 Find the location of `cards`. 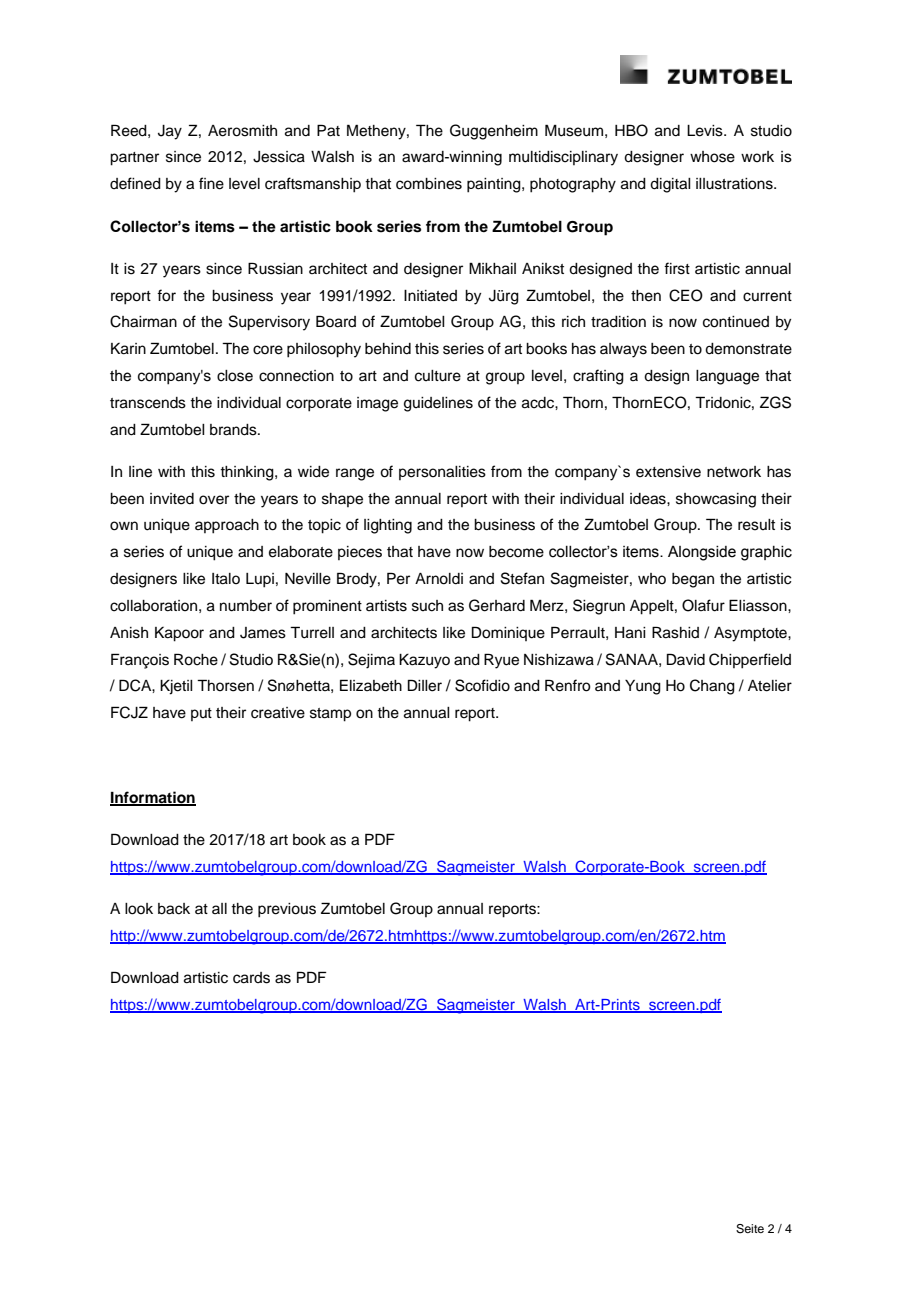

cards is located at coordinates (251, 978).
